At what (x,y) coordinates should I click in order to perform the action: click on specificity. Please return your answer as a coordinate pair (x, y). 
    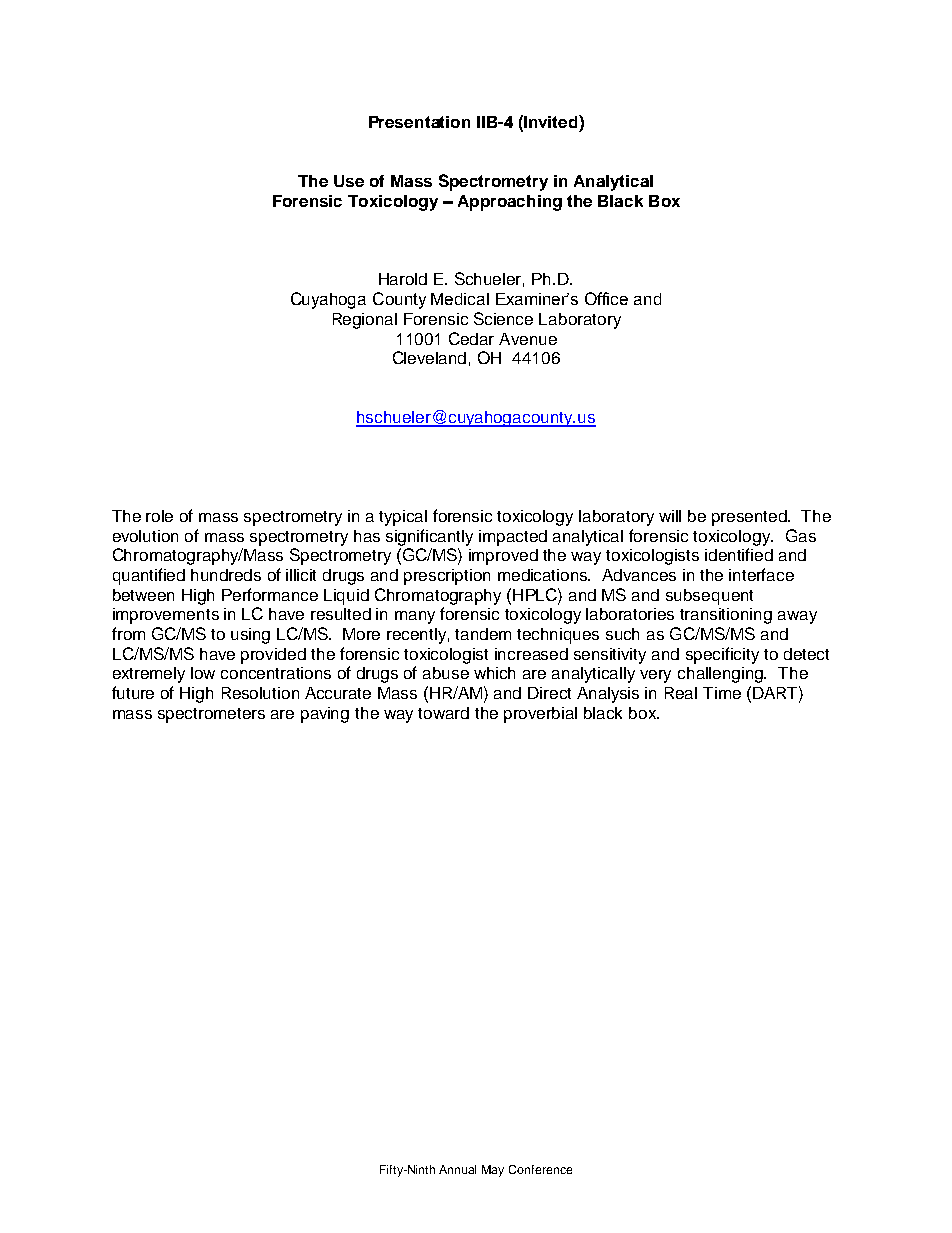
    Looking at the image, I should click on (722, 655).
